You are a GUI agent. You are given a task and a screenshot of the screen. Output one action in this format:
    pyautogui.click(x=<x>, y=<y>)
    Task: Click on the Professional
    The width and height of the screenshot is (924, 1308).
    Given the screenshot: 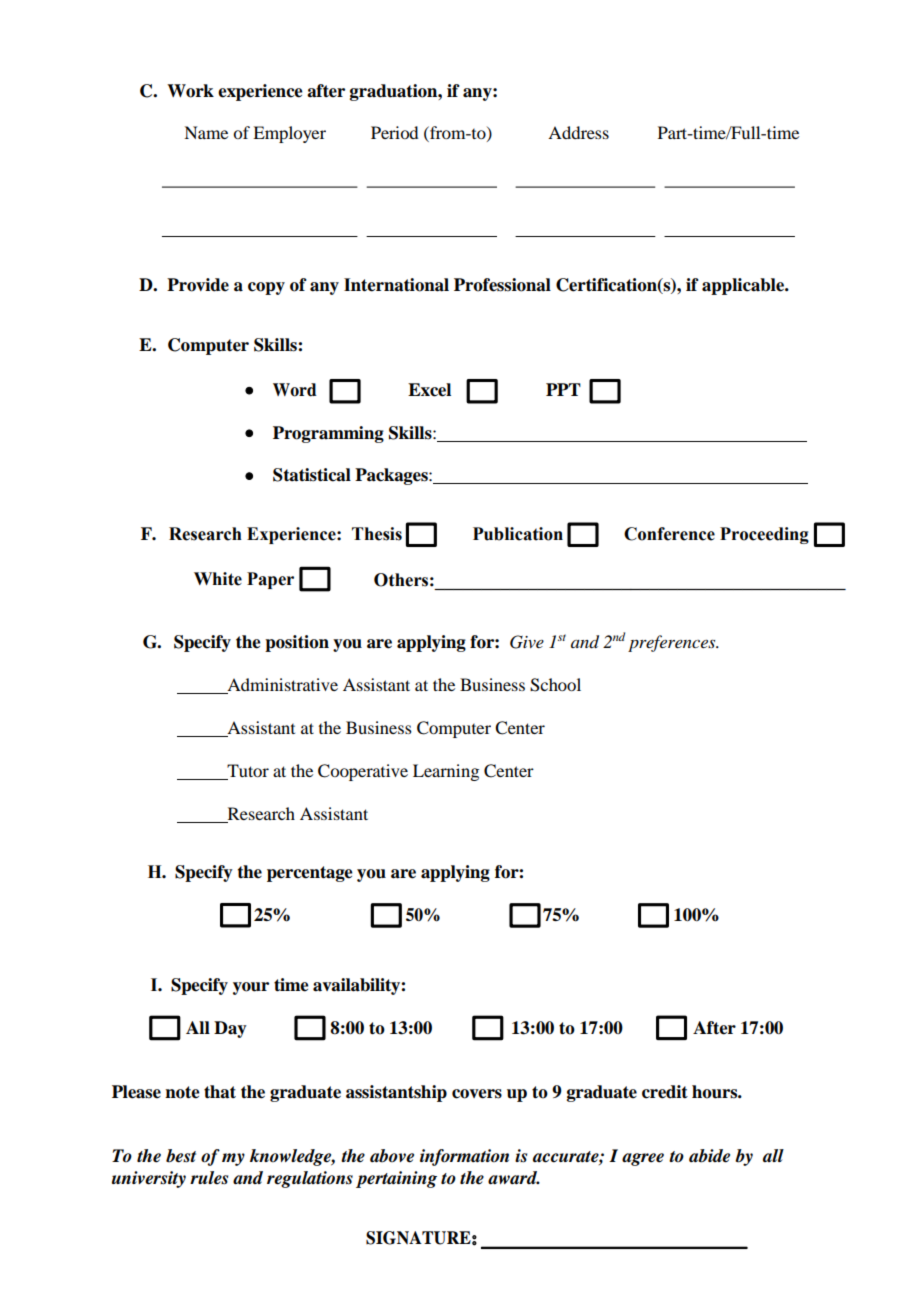 What is the action you would take?
    pyautogui.click(x=502, y=285)
